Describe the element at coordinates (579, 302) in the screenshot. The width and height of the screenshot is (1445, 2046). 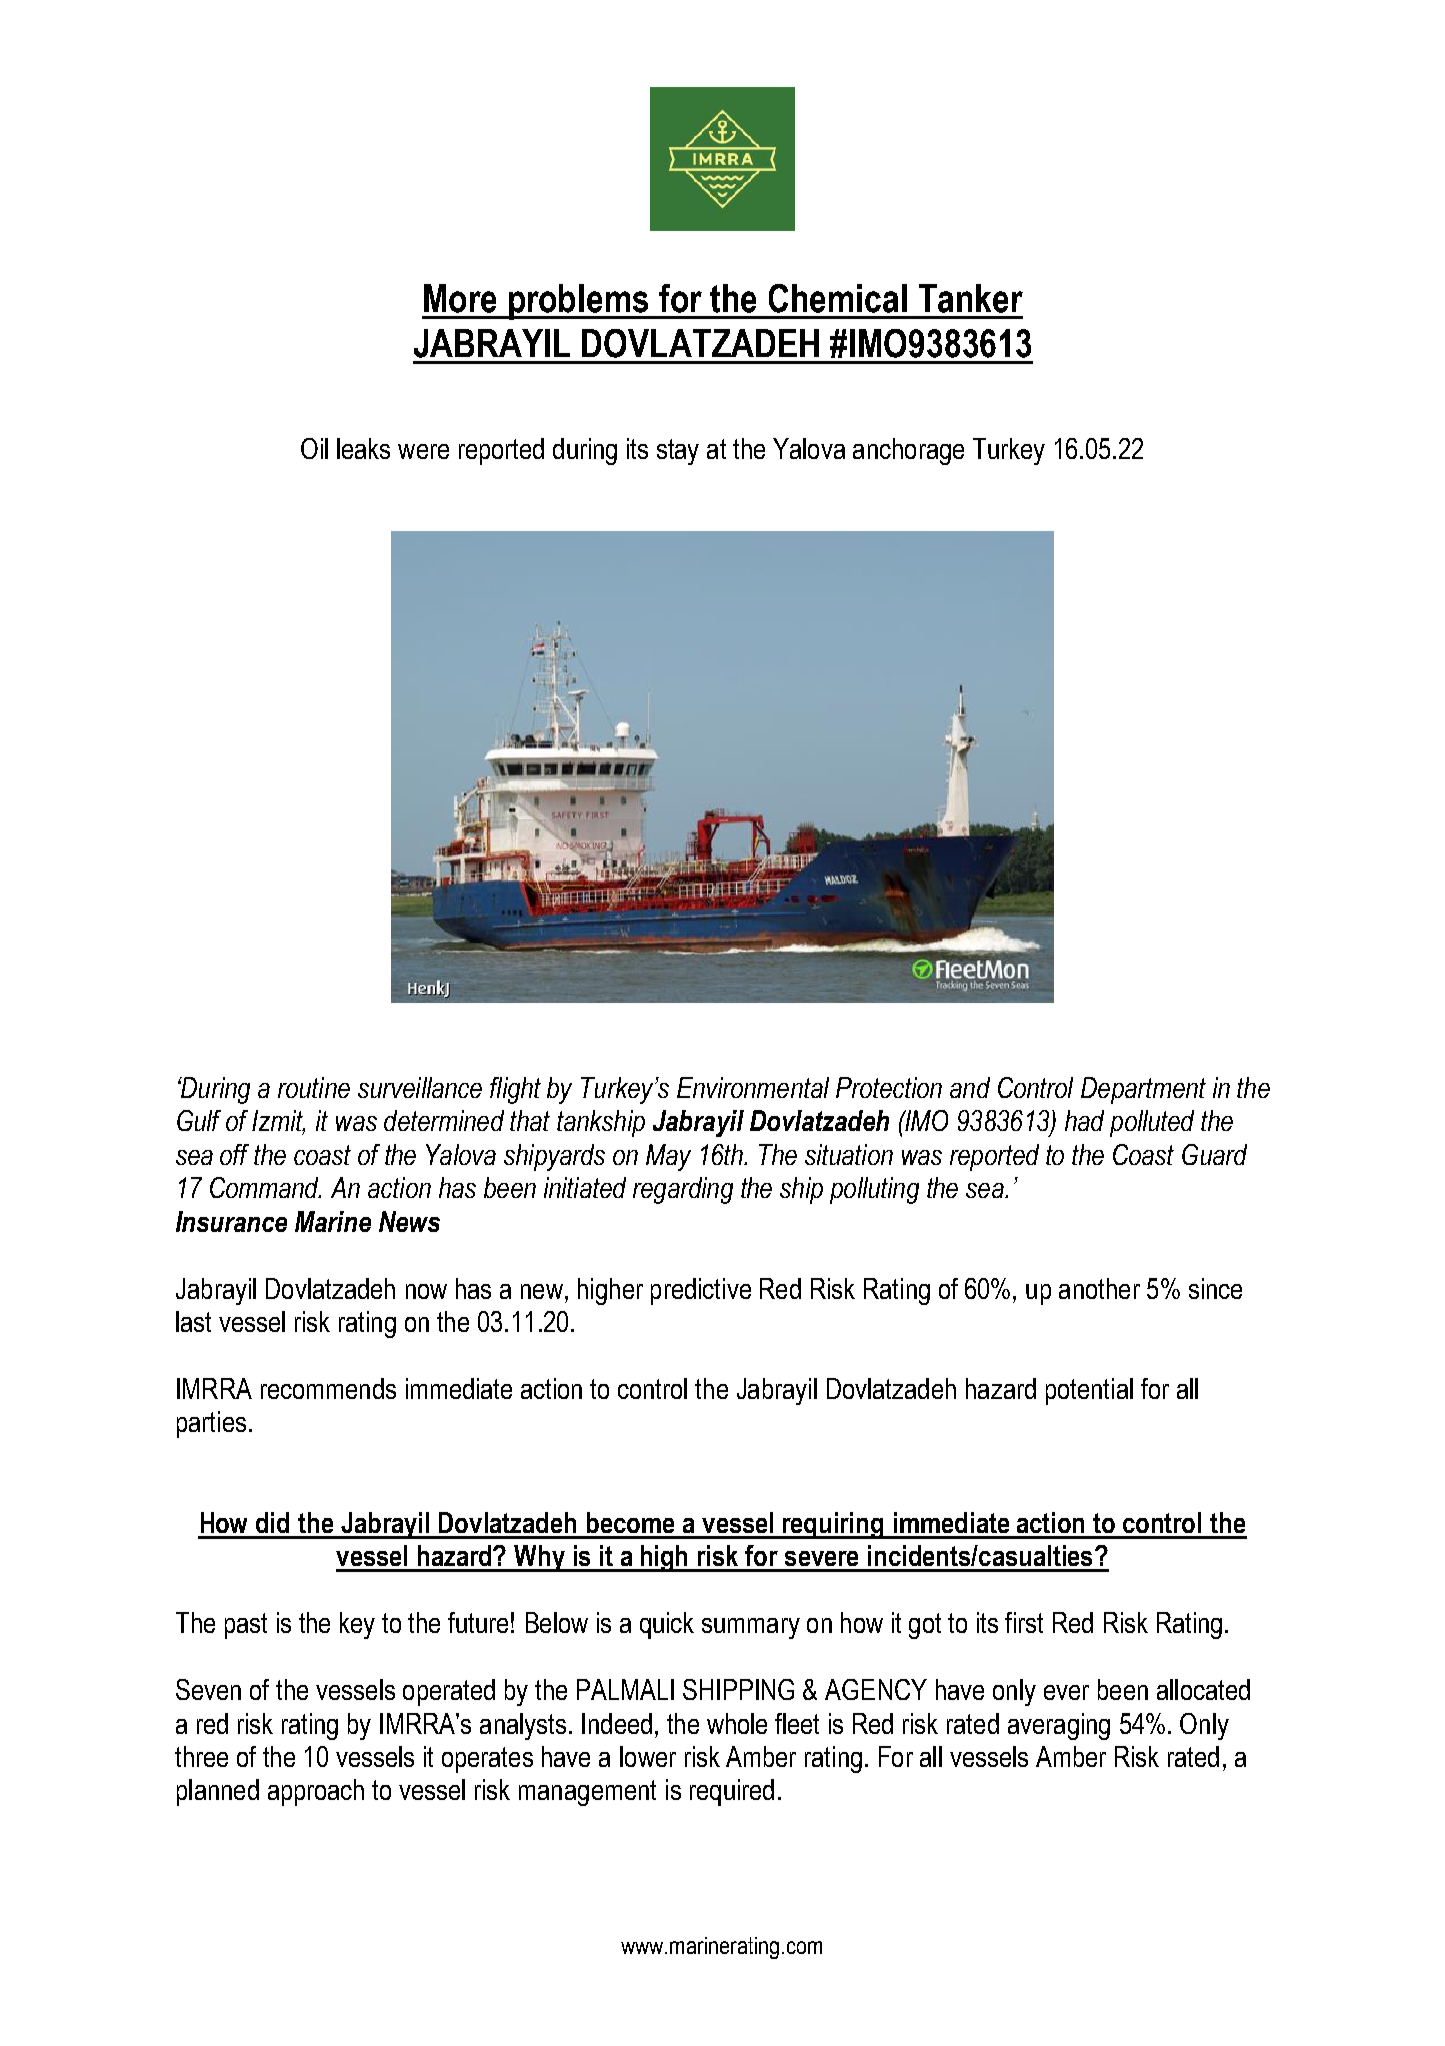
I see `problems` at that location.
